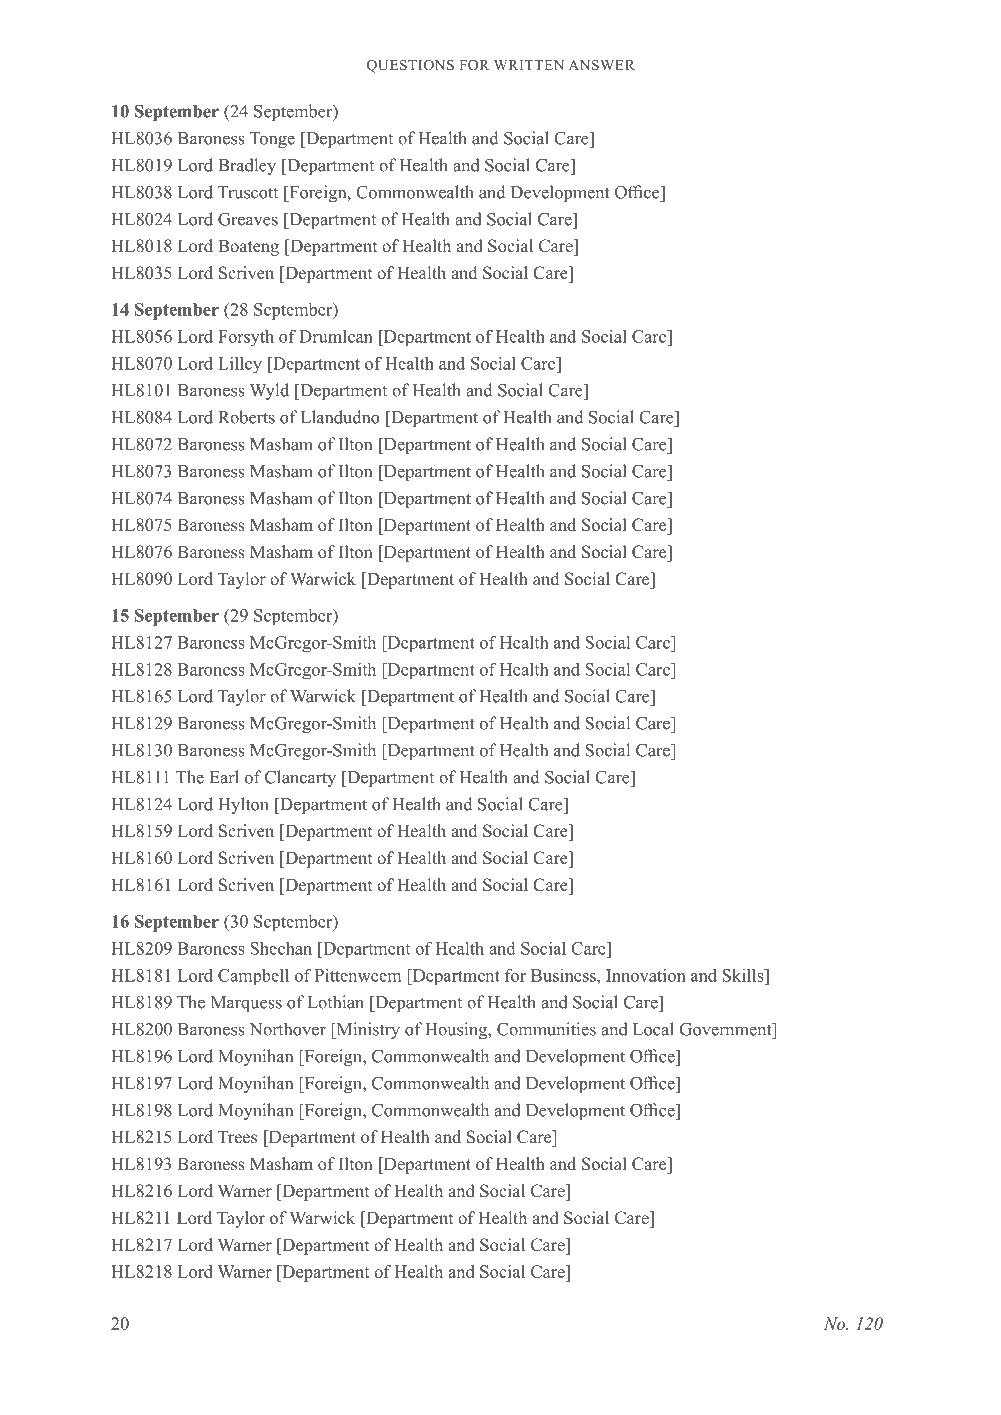 The height and width of the document is (1415, 1001). Describe the element at coordinates (546, 1029) in the document. I see `Communities` at that location.
